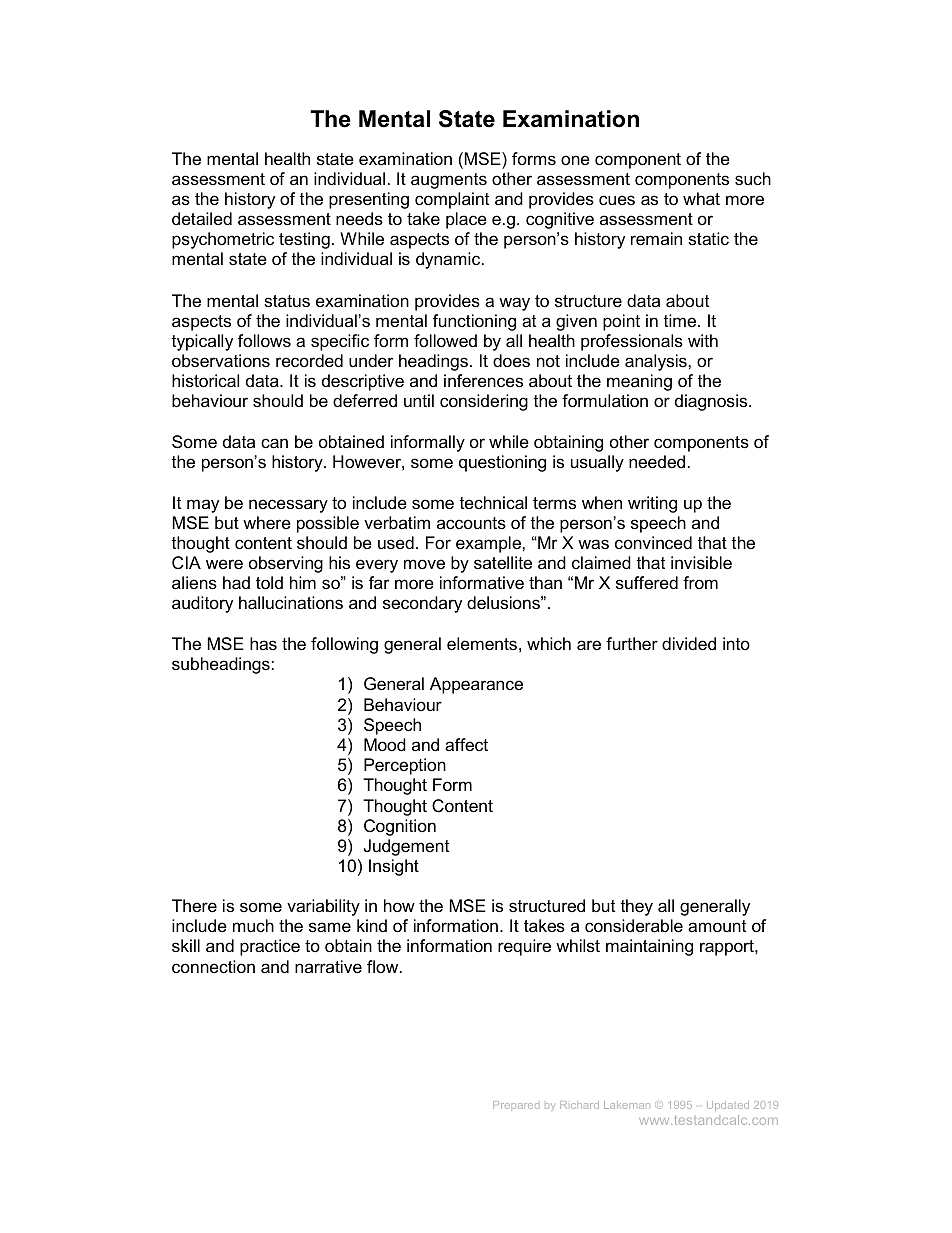 The image size is (952, 1233). What do you see at coordinates (701, 198) in the screenshot?
I see `what` at bounding box center [701, 198].
